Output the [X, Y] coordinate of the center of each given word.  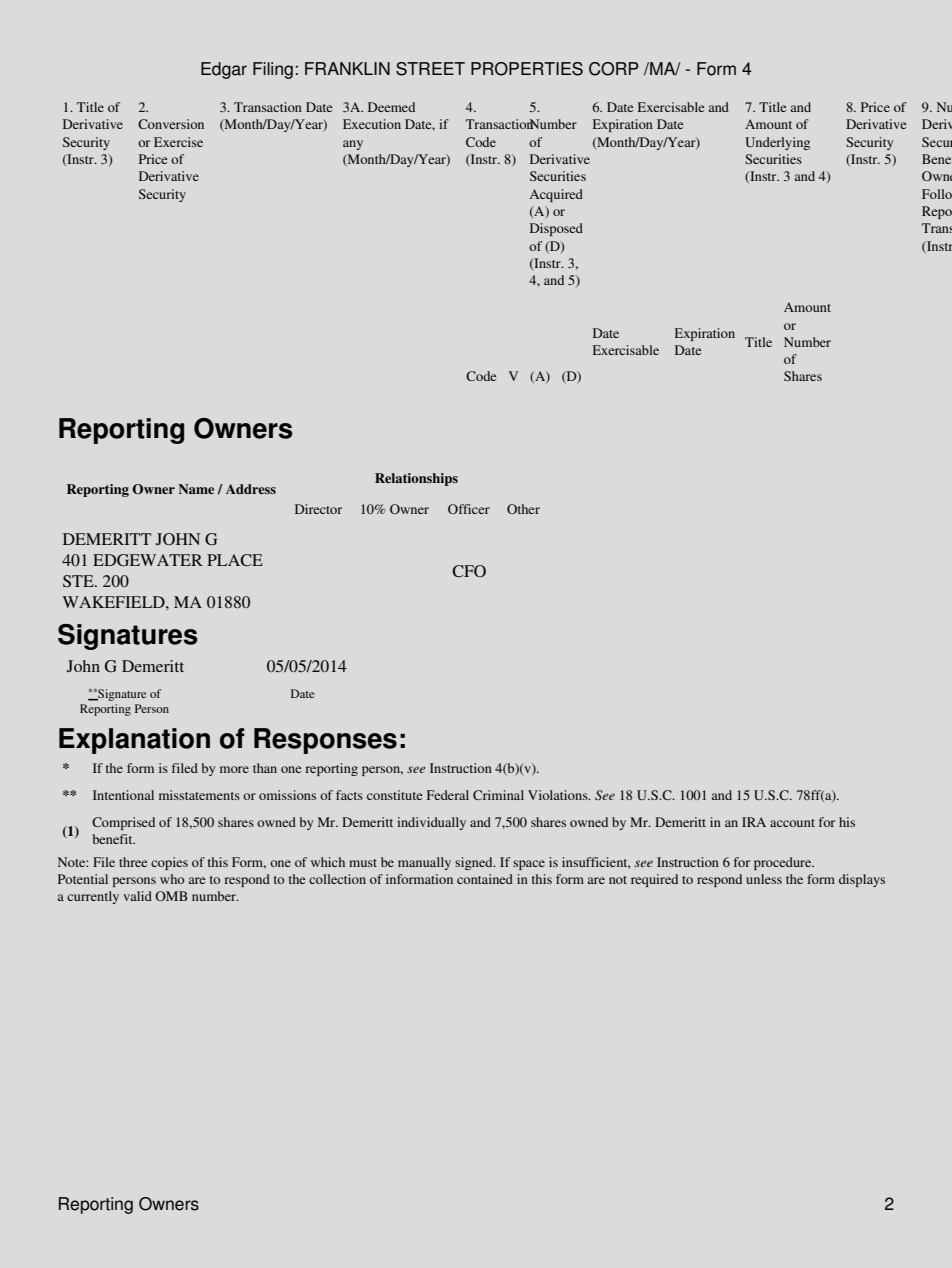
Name [196, 489]
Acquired [556, 195]
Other [523, 509]
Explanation [134, 741]
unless [764, 879]
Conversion [171, 124]
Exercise [178, 142]
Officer [469, 509]
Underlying [777, 143]
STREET [430, 69]
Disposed [556, 229]
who [172, 879]
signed [475, 863]
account [792, 823]
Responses [325, 741]
